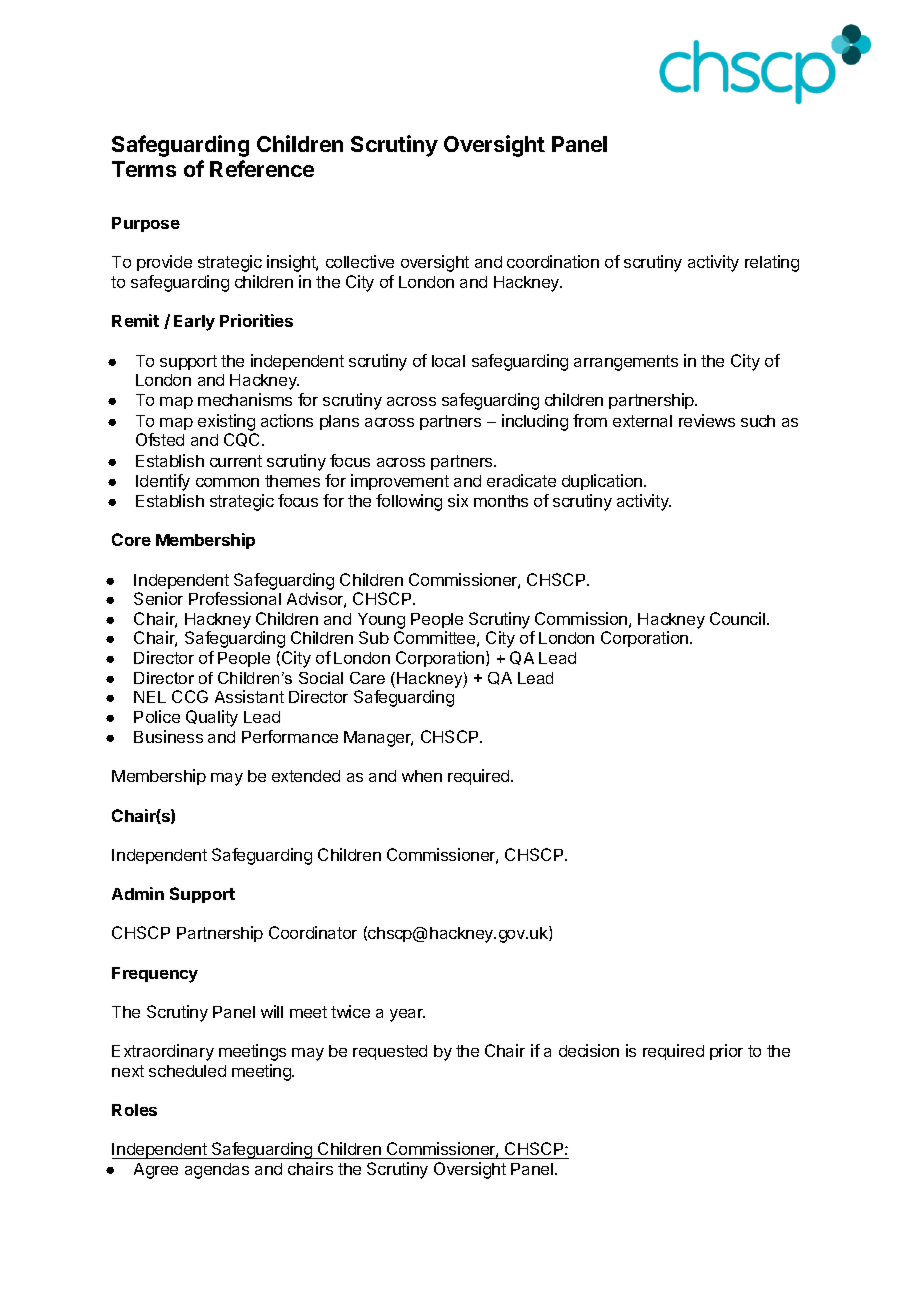 The width and height of the screenshot is (924, 1307). I want to click on year, so click(407, 1015).
